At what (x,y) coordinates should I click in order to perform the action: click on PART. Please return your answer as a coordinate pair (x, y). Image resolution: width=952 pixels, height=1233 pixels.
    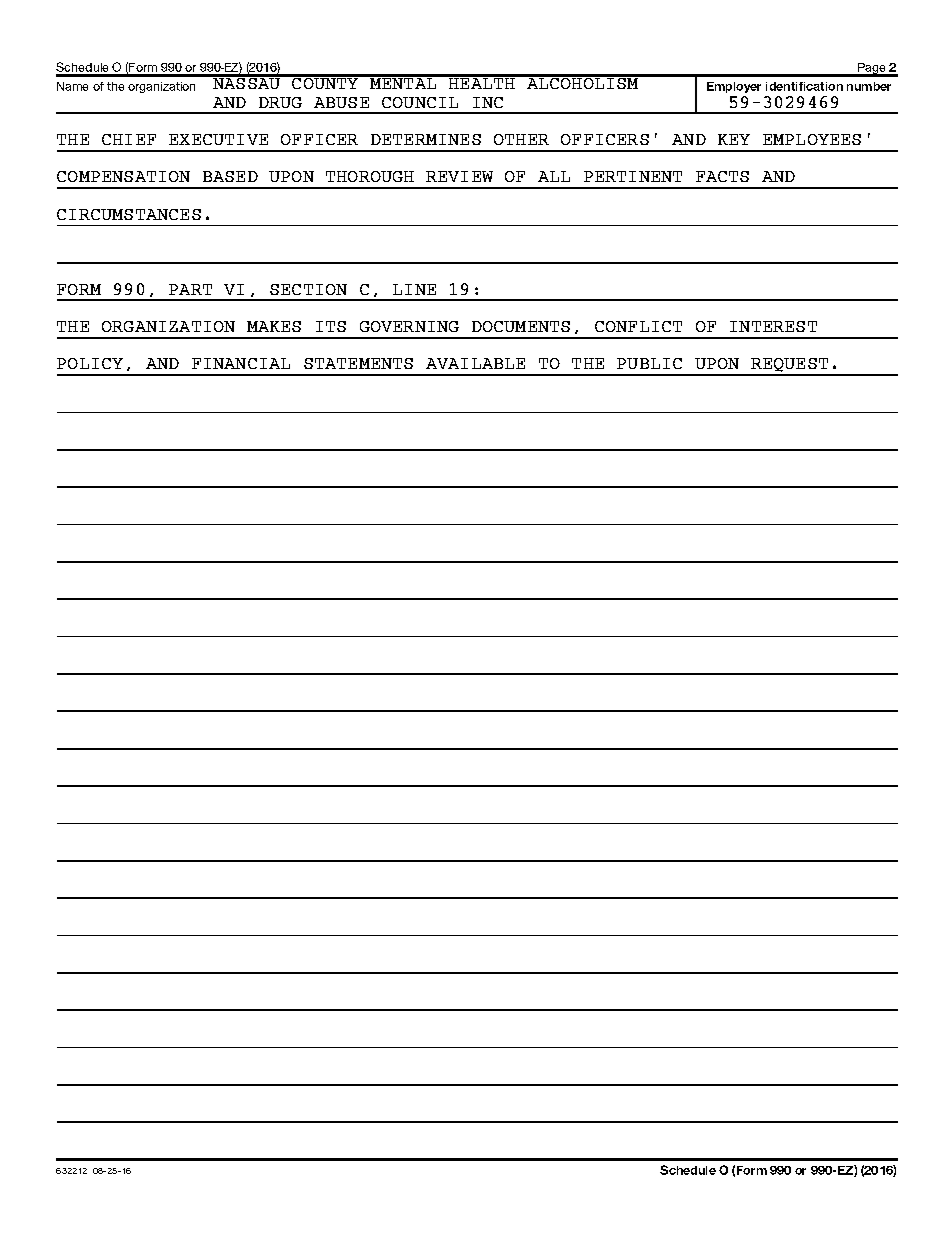
    Looking at the image, I should click on (190, 289).
